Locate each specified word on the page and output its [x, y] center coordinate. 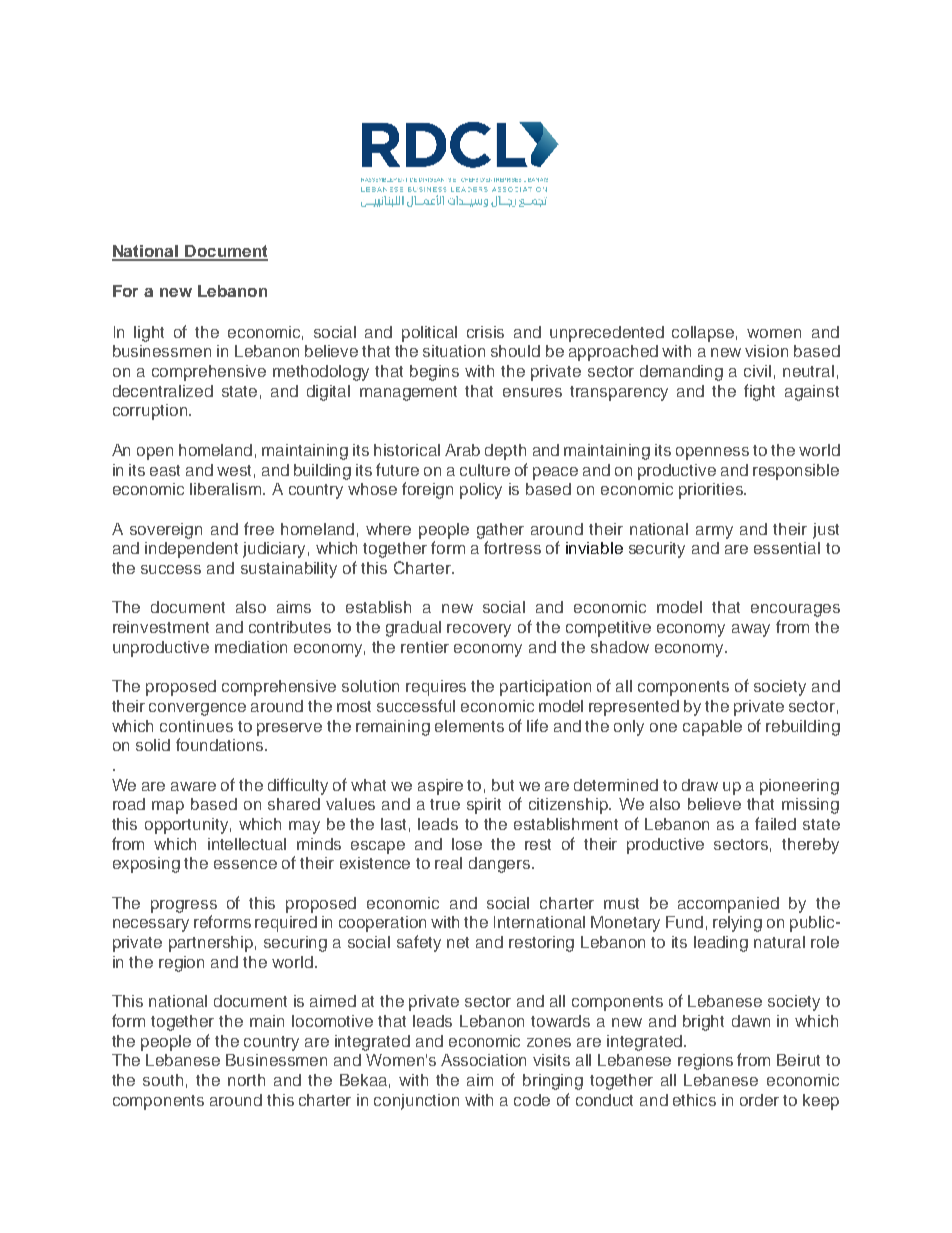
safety [419, 943]
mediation [251, 647]
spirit [484, 806]
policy [481, 491]
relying [737, 924]
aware [193, 786]
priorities [712, 491]
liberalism [227, 489]
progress [184, 906]
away [751, 630]
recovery [479, 630]
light [149, 334]
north [246, 1080]
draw [700, 785]
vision [766, 351]
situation [454, 351]
